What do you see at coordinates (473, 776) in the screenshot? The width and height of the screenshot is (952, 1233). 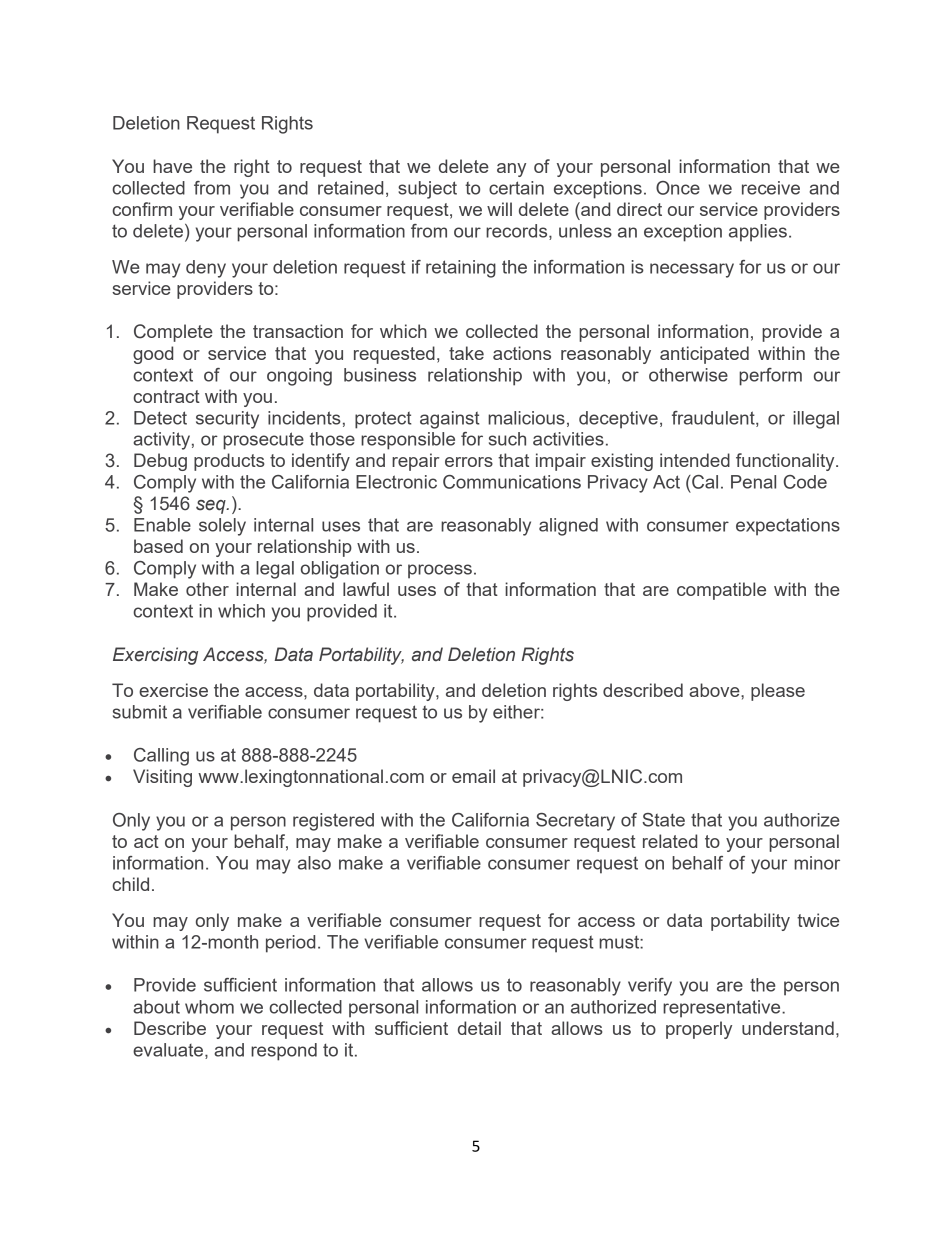 I see `email` at bounding box center [473, 776].
